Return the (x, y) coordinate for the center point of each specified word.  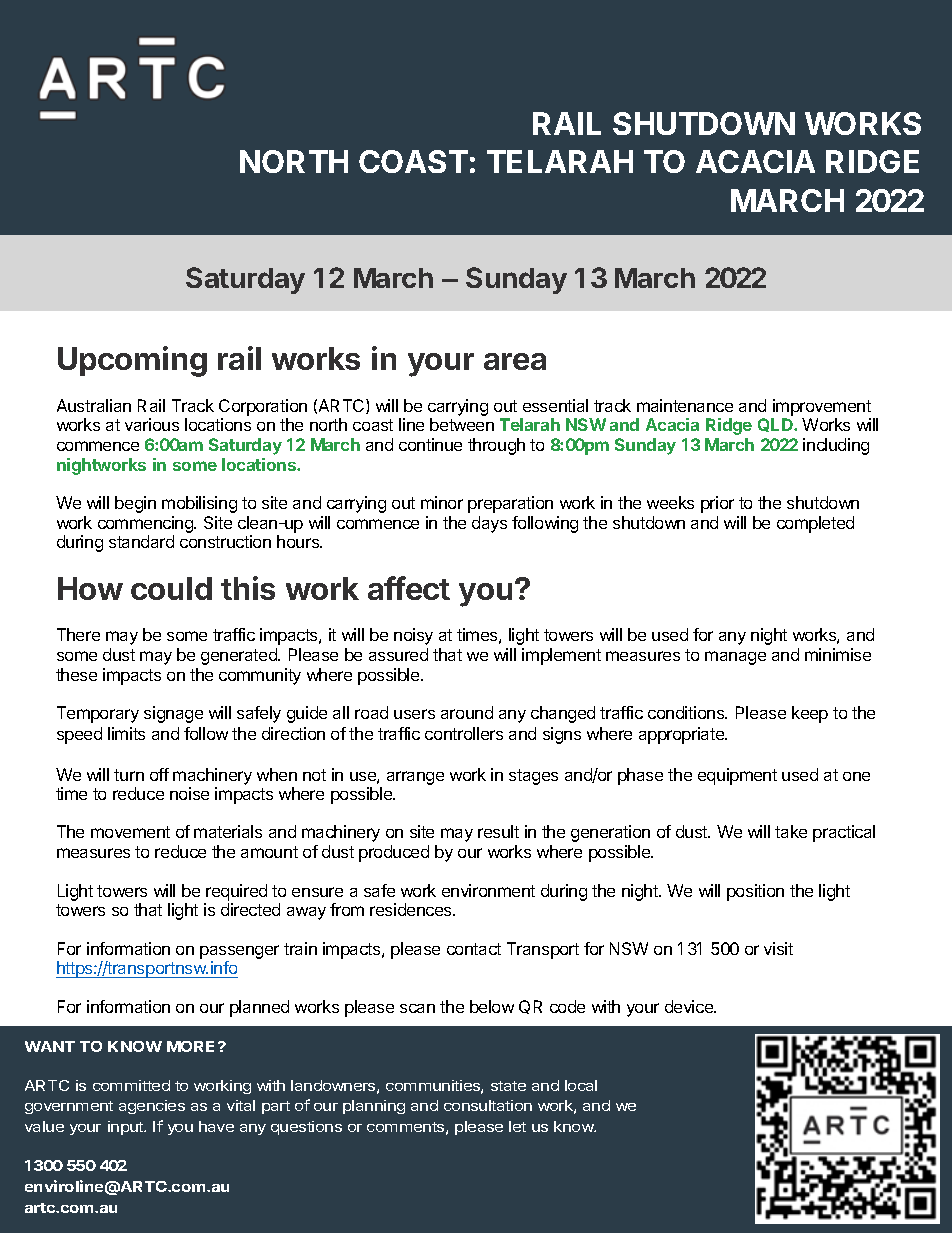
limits (126, 733)
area (515, 361)
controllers (464, 733)
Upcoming (132, 361)
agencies (152, 1107)
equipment (737, 776)
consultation (488, 1105)
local (581, 1085)
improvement (822, 407)
